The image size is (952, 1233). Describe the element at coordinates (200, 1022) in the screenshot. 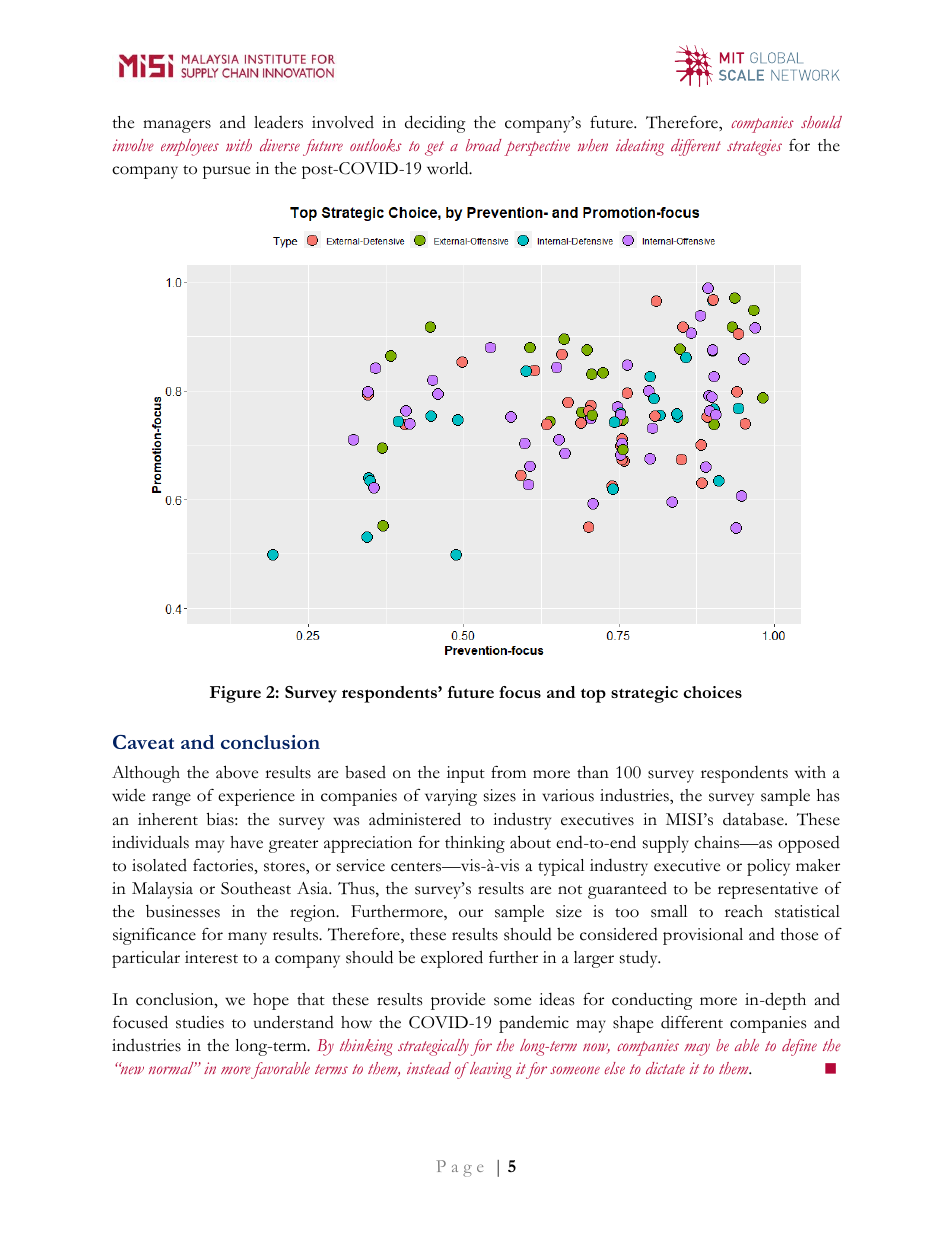

I see `studies` at that location.
